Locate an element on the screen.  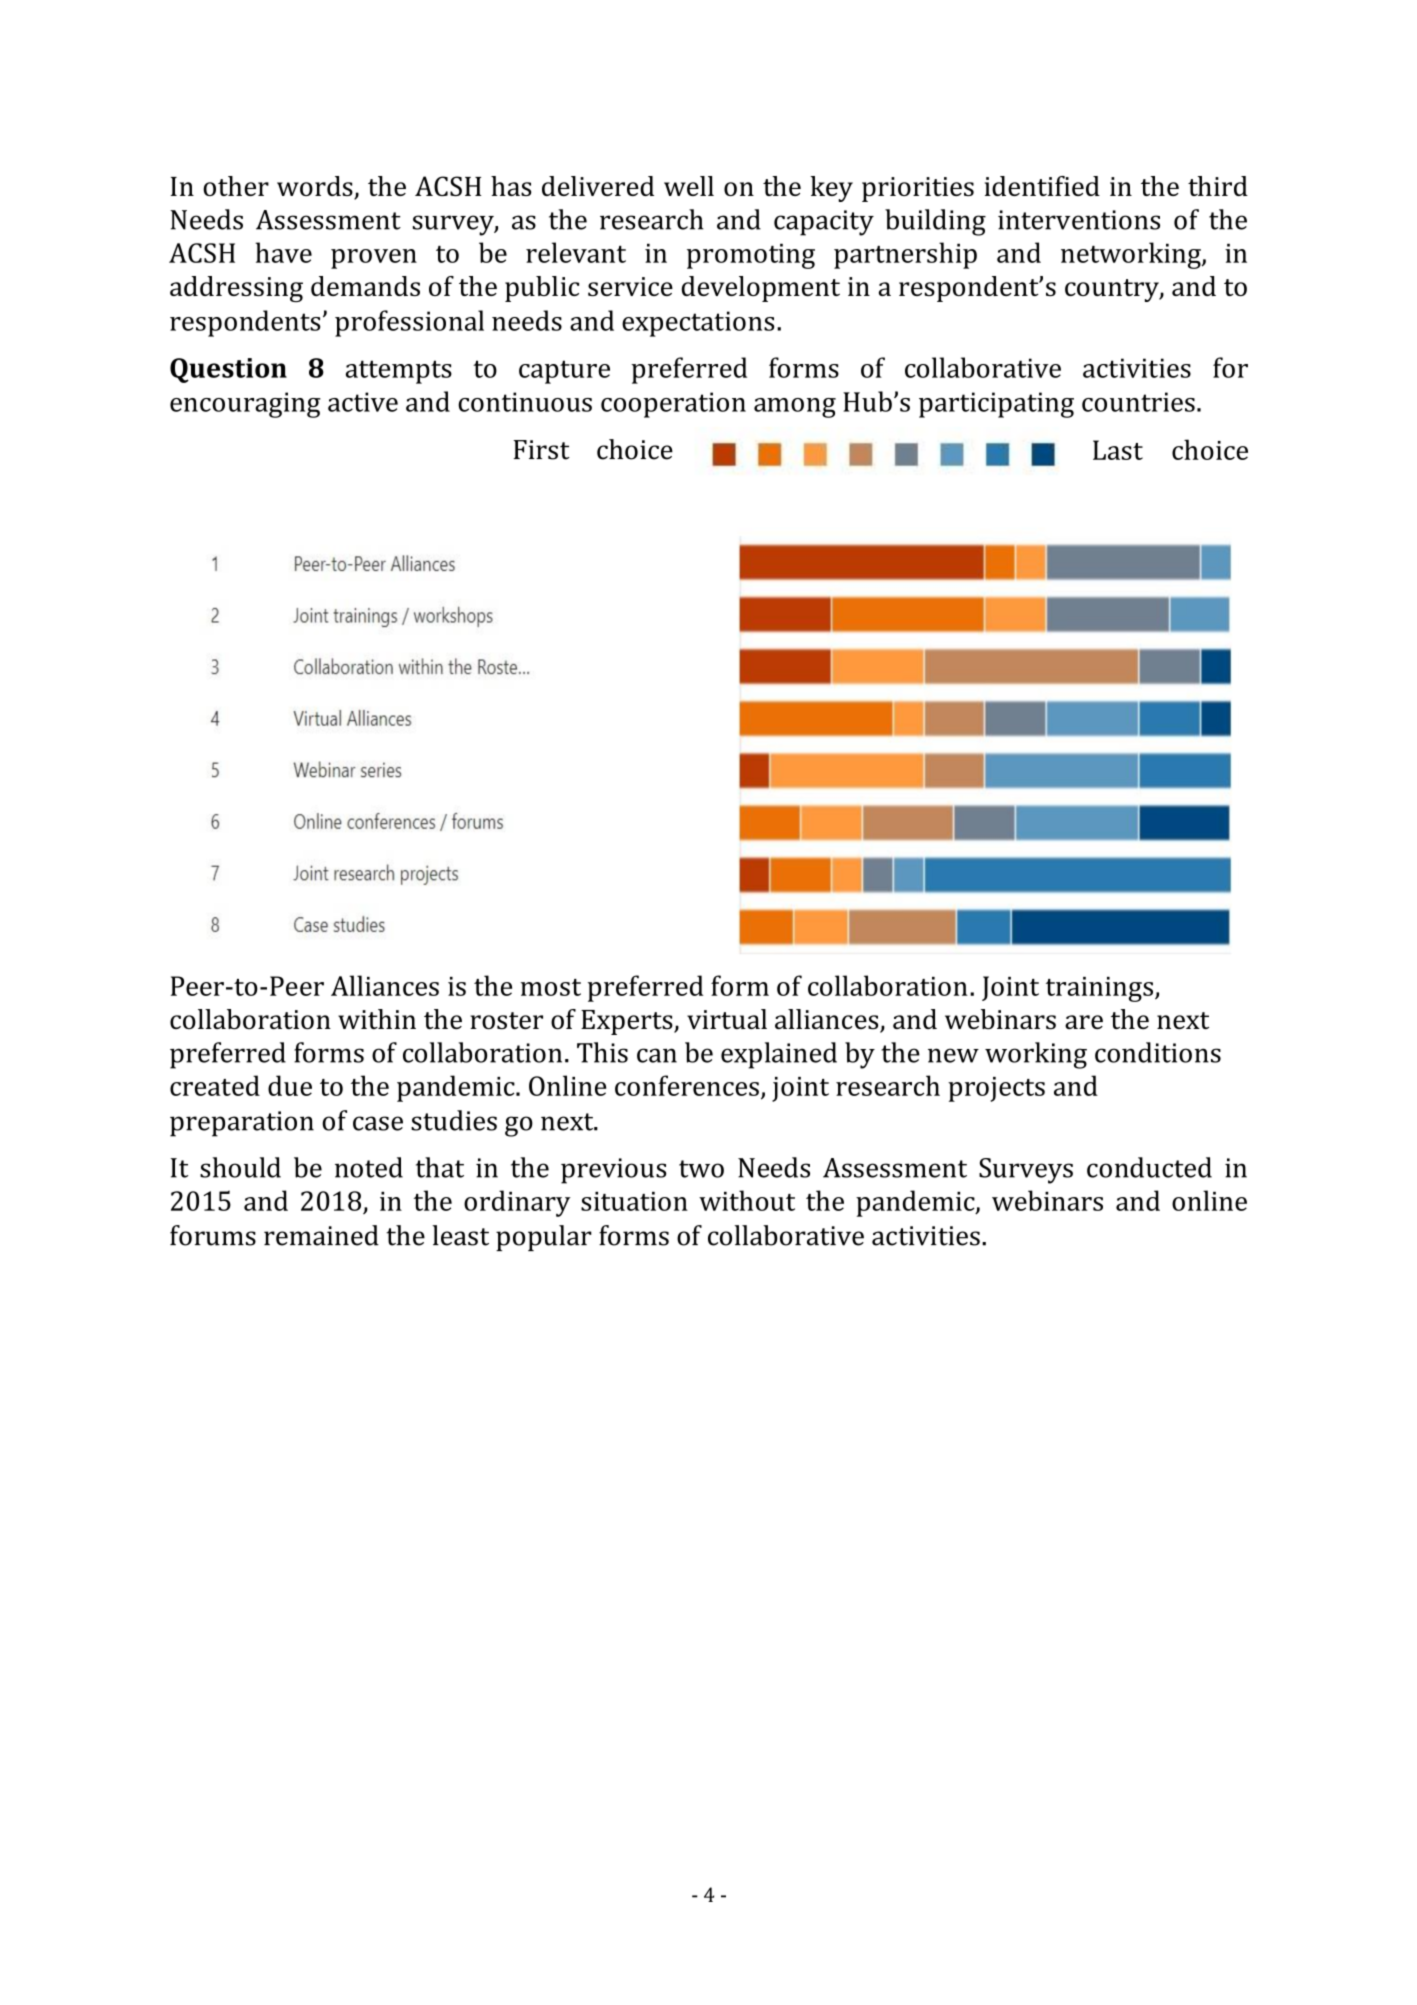
trainings is located at coordinates (1101, 989).
